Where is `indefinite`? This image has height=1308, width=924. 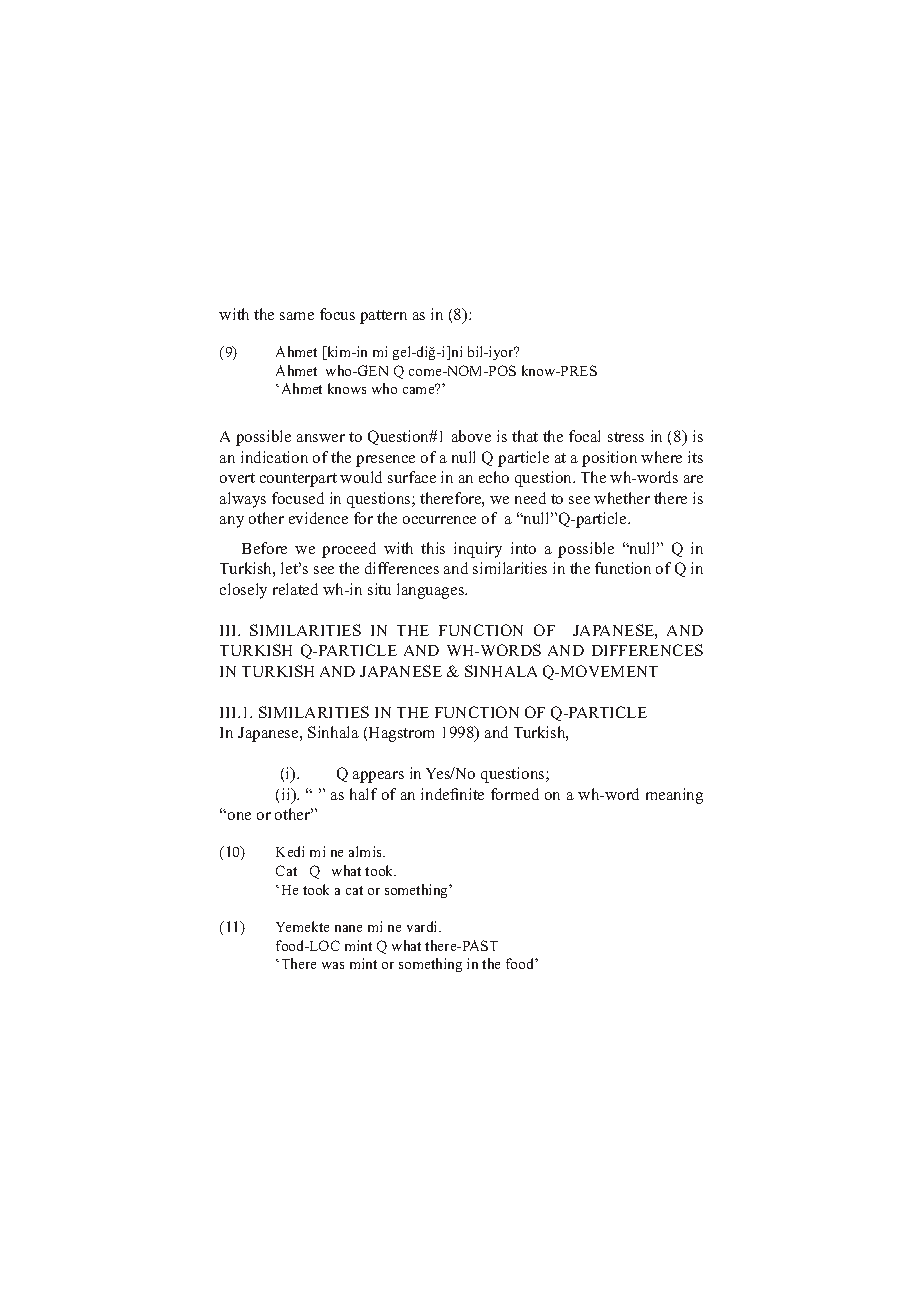
indefinite is located at coordinates (452, 794).
